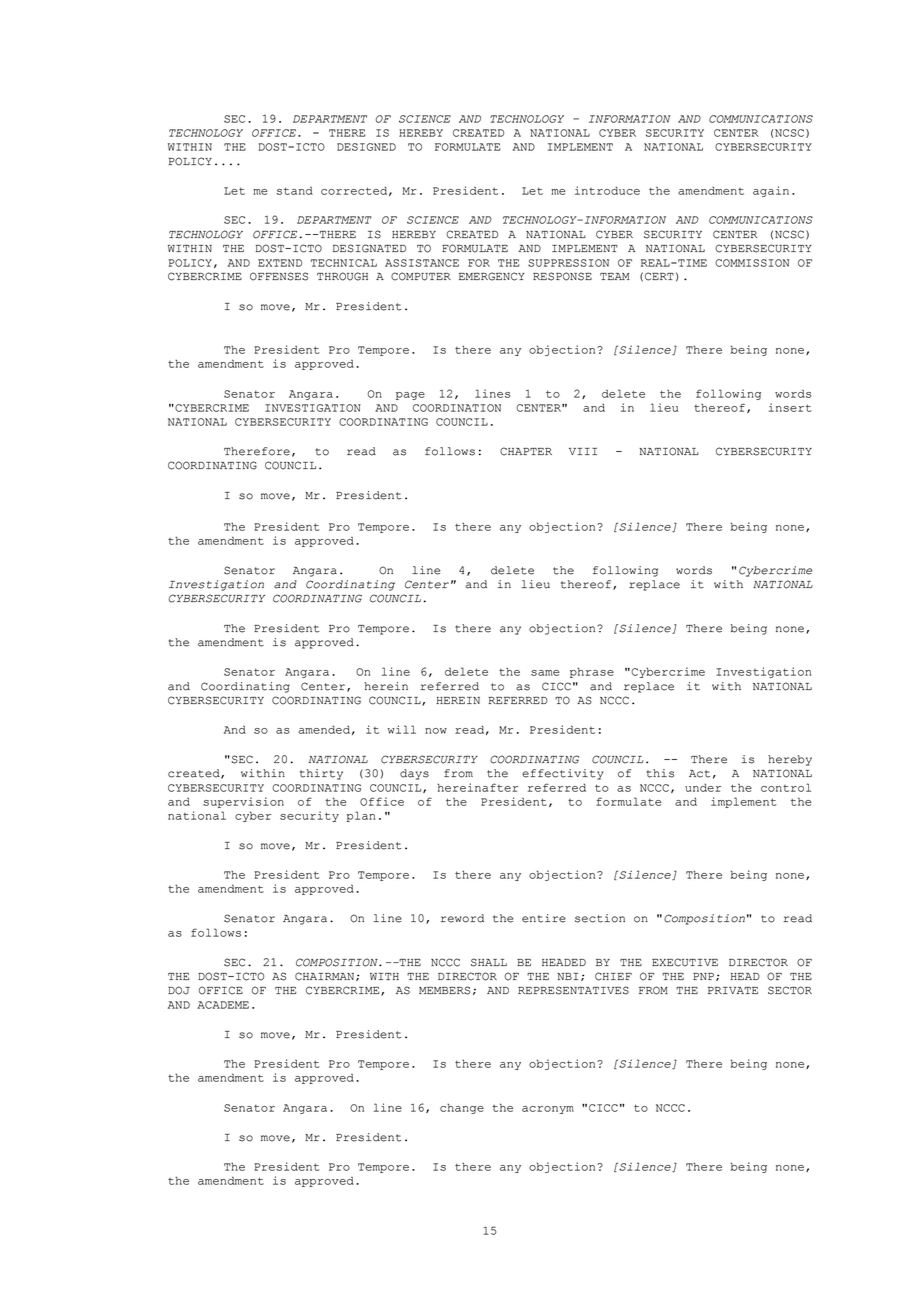 The image size is (924, 1308). What do you see at coordinates (436, 731) in the page?
I see `now` at bounding box center [436, 731].
